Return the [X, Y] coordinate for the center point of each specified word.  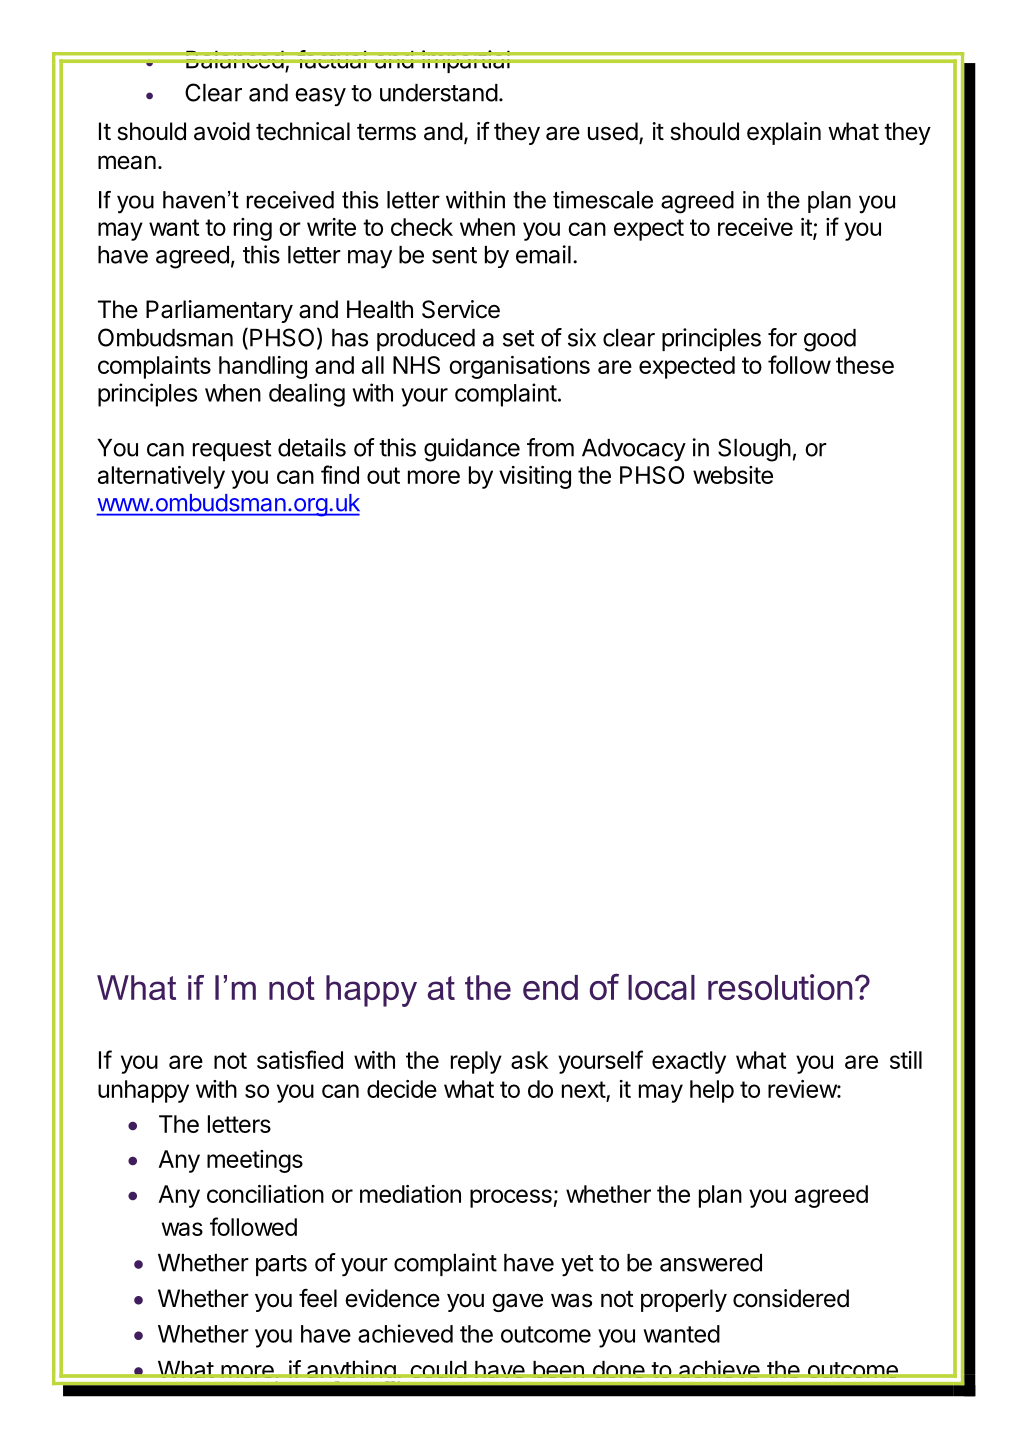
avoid [222, 131]
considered [791, 1298]
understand [439, 93]
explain [784, 133]
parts [281, 1265]
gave [517, 1303]
